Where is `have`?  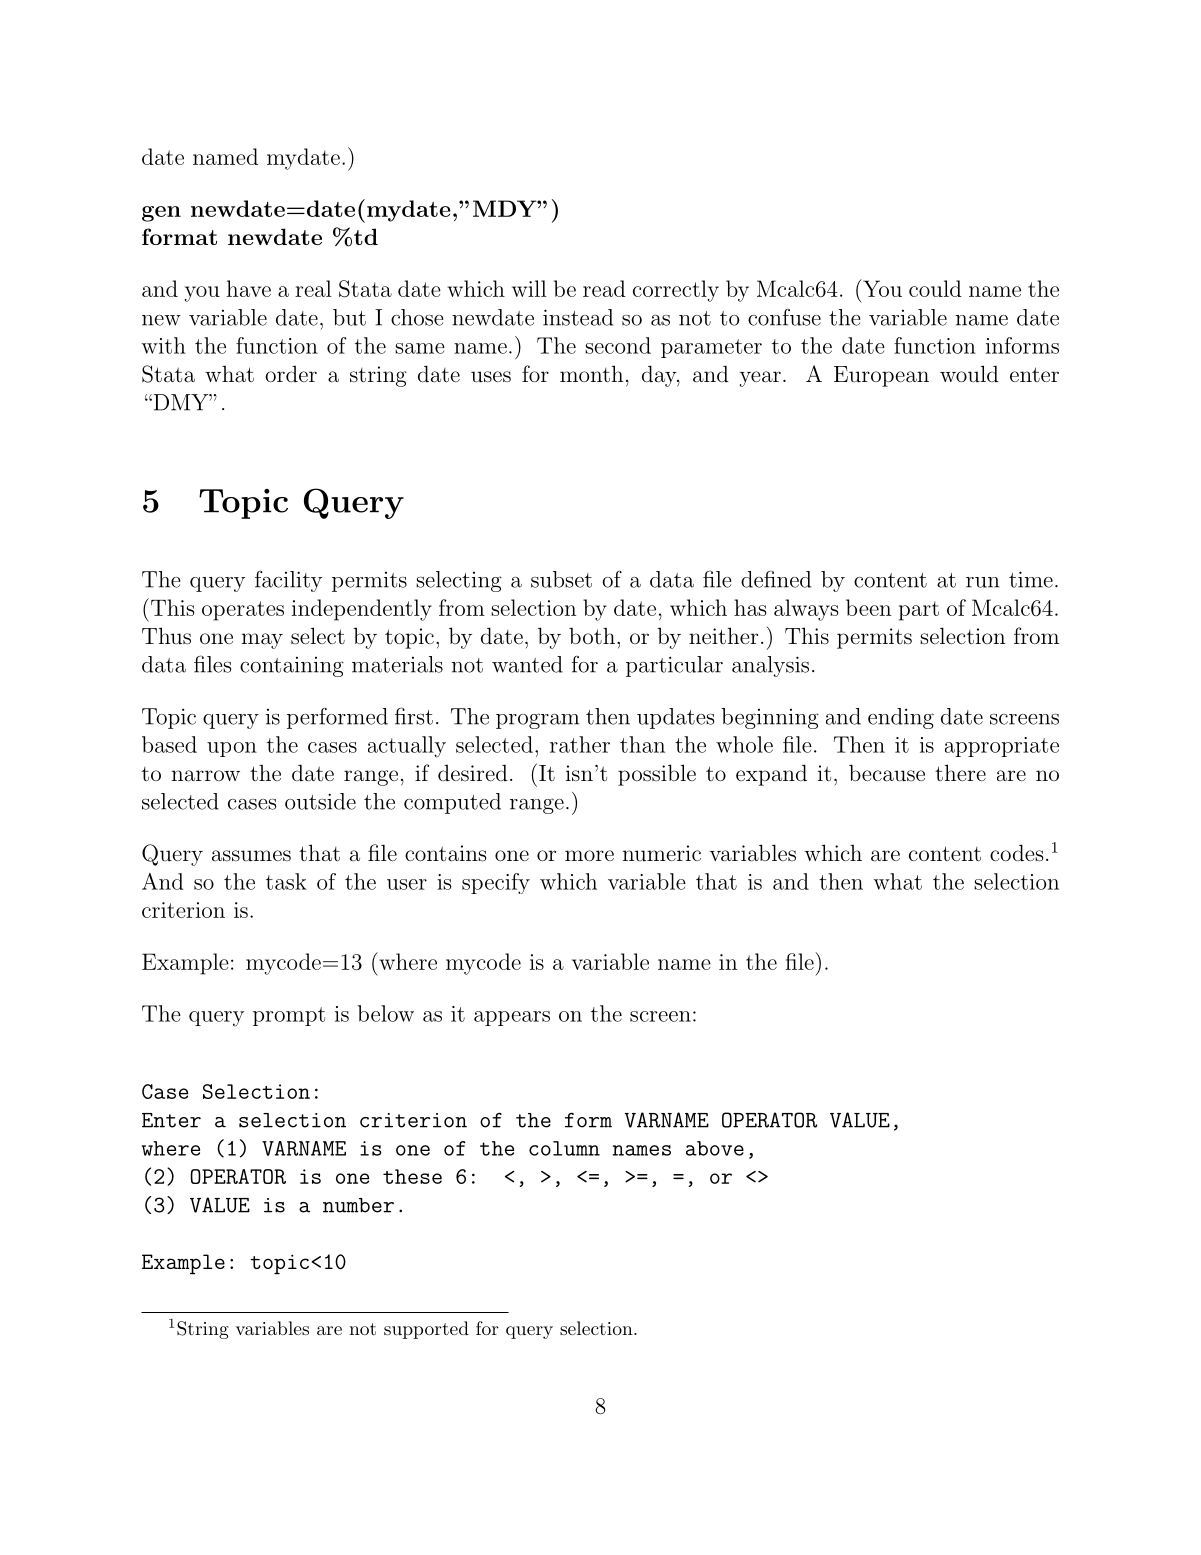 have is located at coordinates (249, 288).
